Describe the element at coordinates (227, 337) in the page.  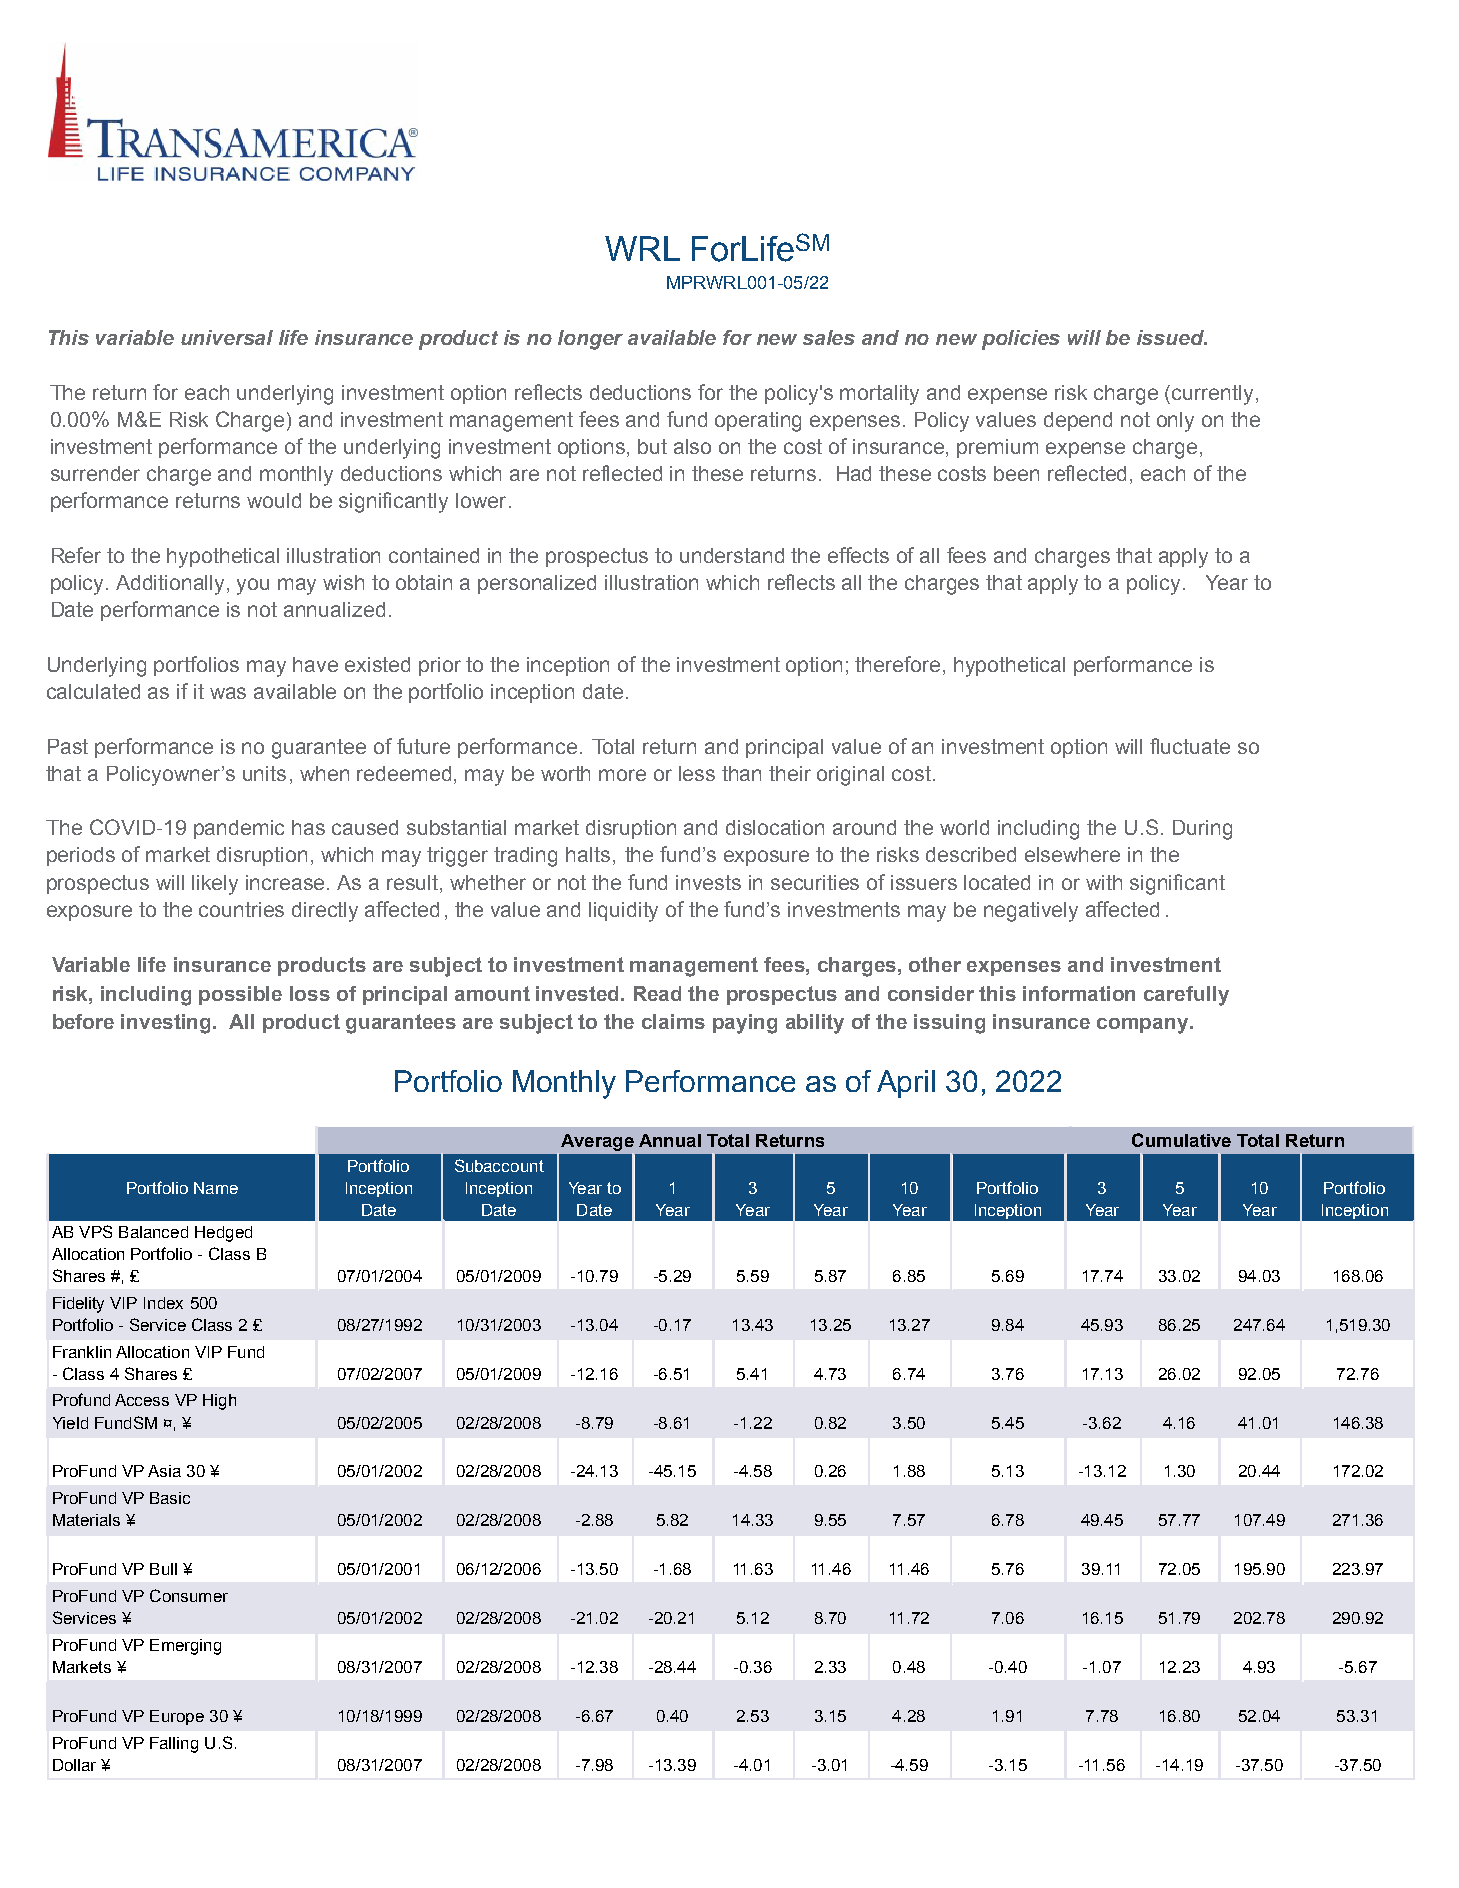
I see `universal` at that location.
